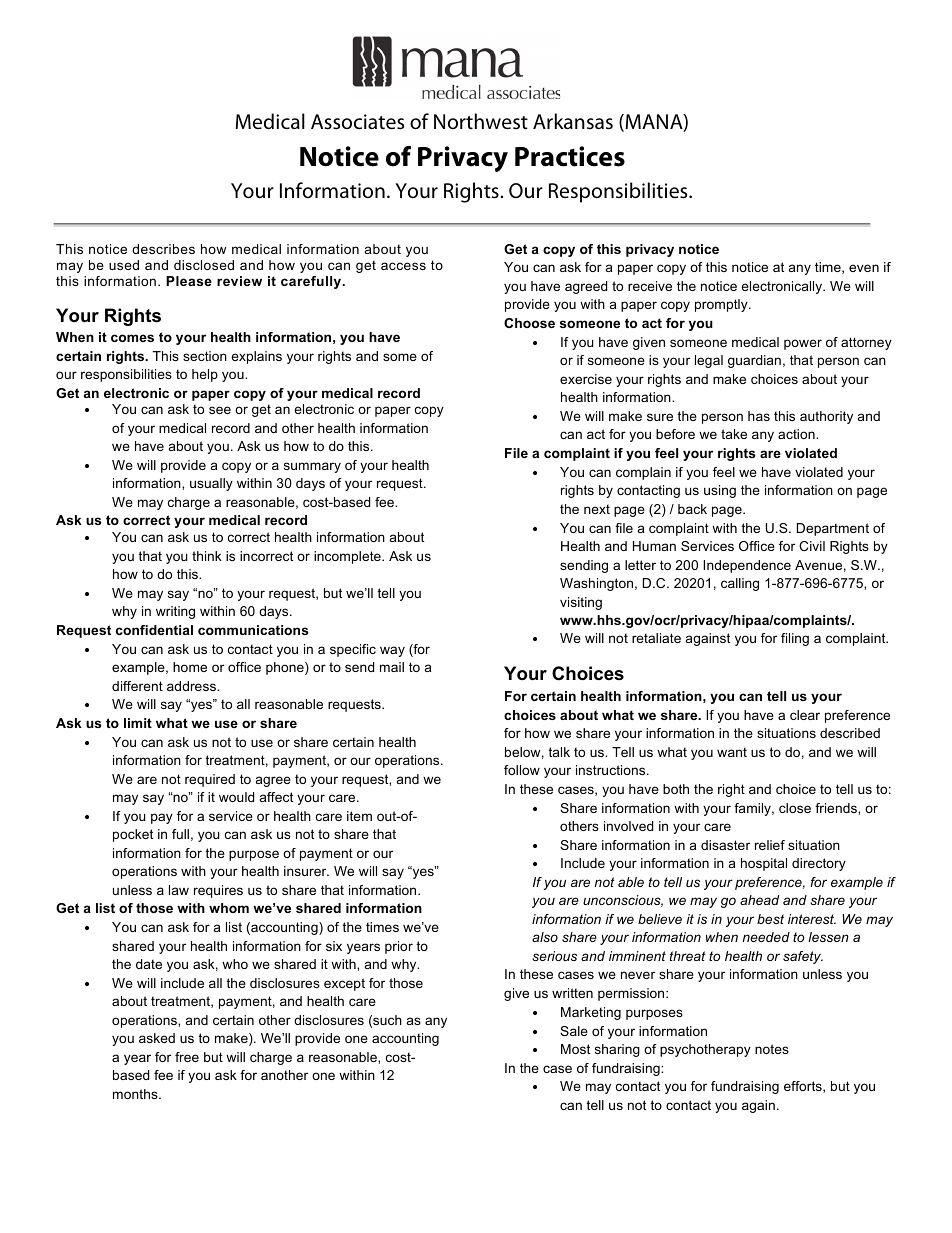  I want to click on relief, so click(770, 845).
